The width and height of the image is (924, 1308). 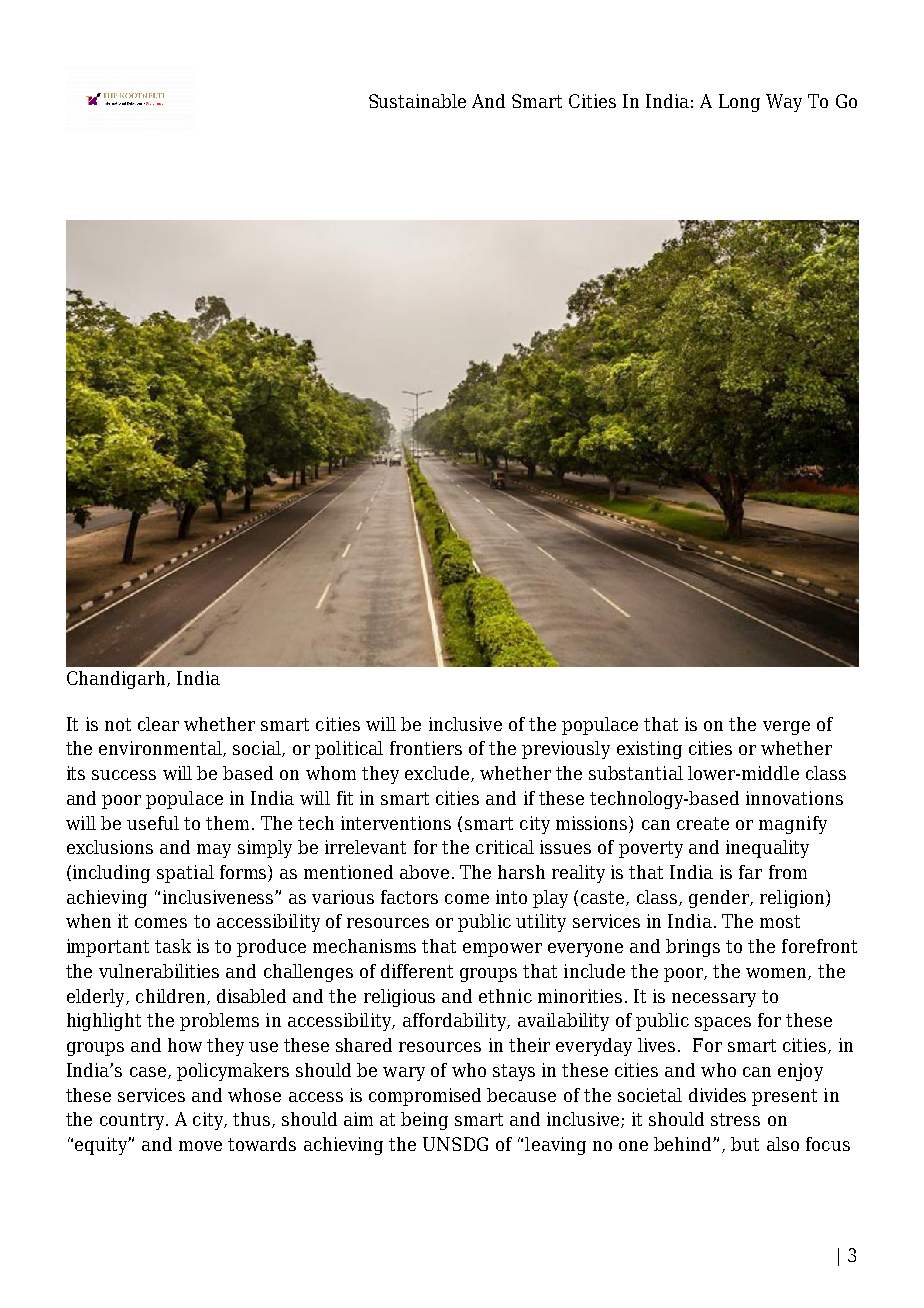 I want to click on political, so click(x=349, y=750).
